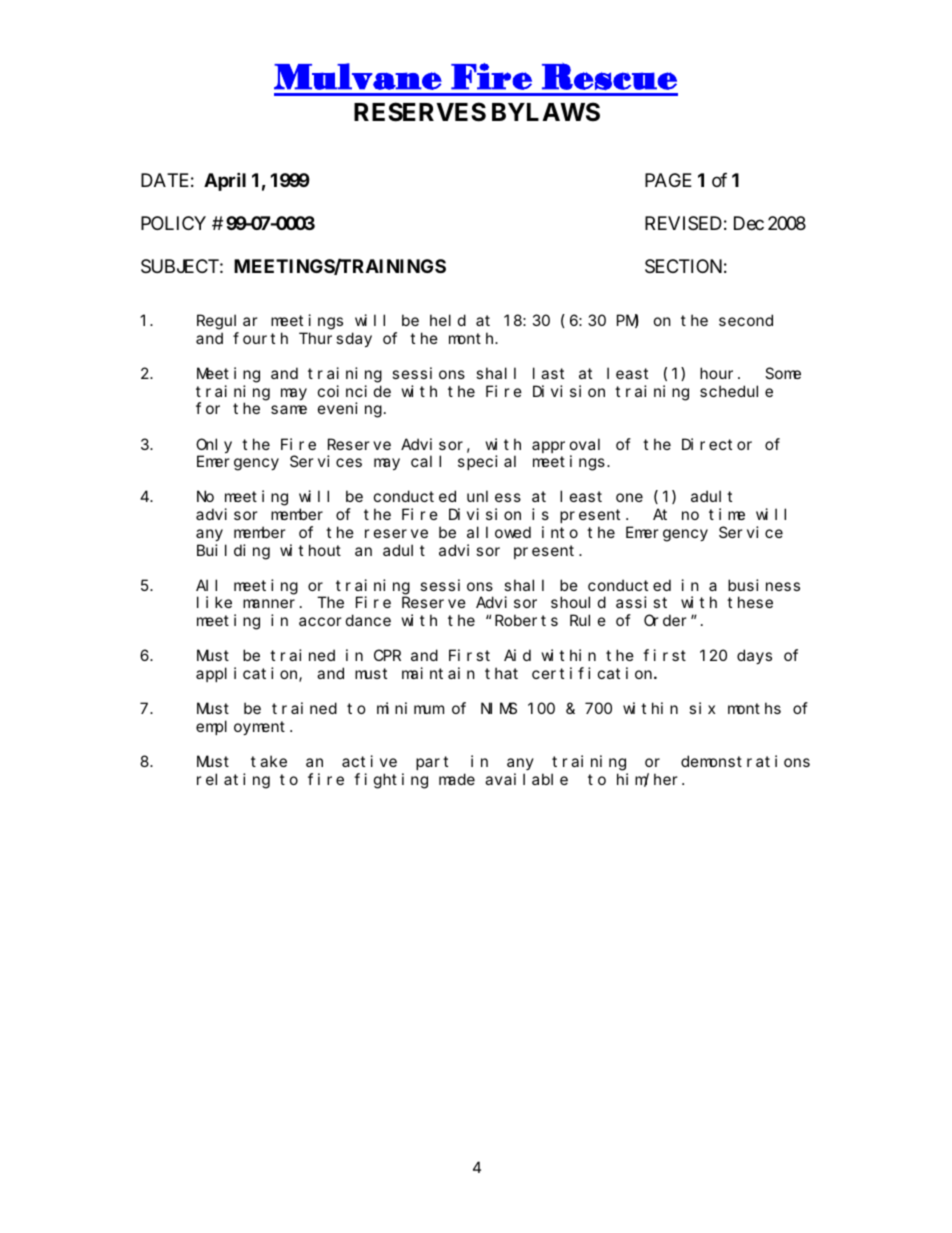 The width and height of the screenshot is (952, 1233). I want to click on Regular, so click(227, 322).
